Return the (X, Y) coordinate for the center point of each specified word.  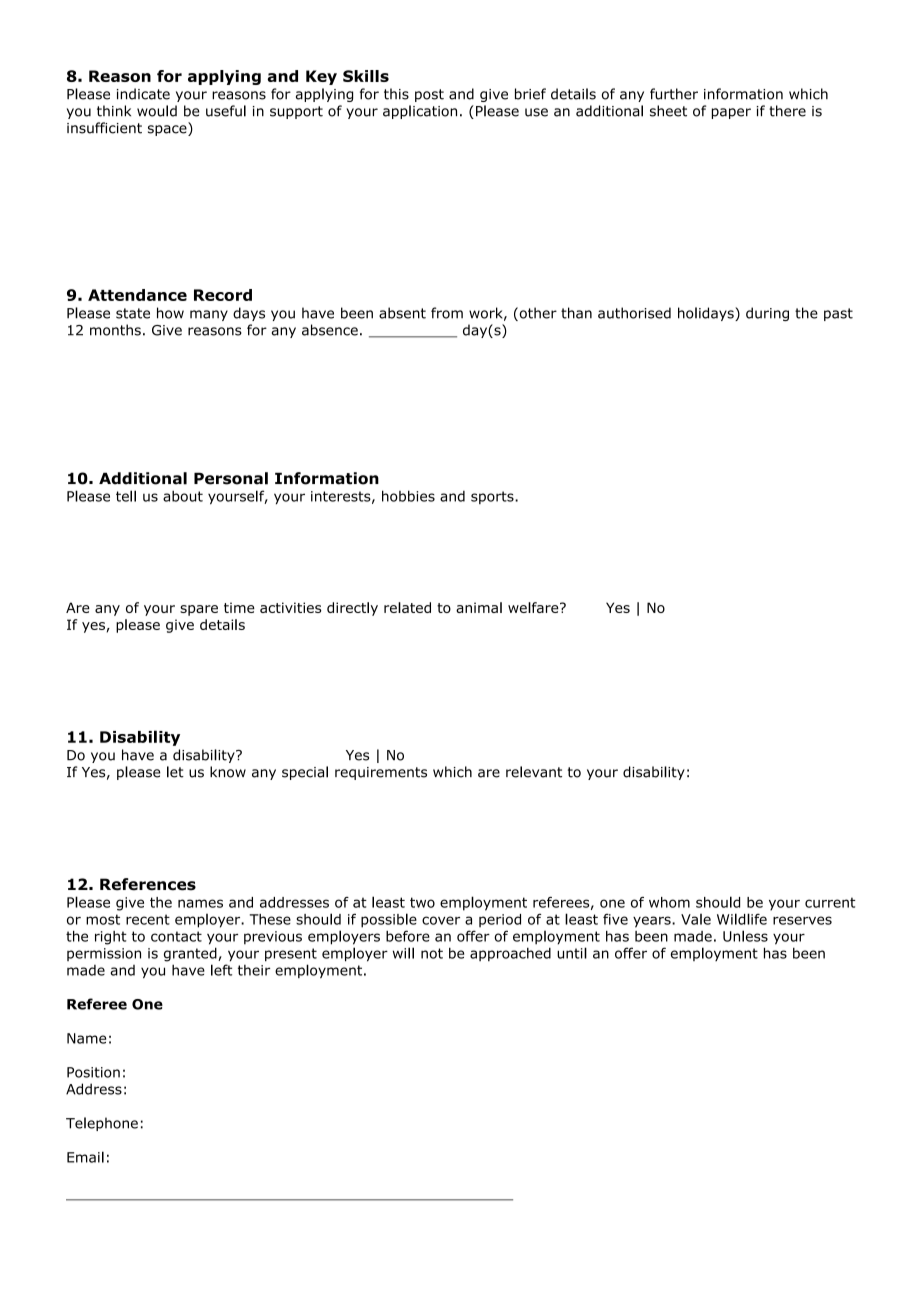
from (447, 313)
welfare (534, 607)
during (767, 314)
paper (731, 113)
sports (493, 497)
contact (176, 936)
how (170, 313)
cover (441, 920)
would (157, 111)
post (429, 95)
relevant (534, 772)
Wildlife (742, 919)
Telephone (102, 1124)
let (175, 772)
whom (669, 902)
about (183, 496)
